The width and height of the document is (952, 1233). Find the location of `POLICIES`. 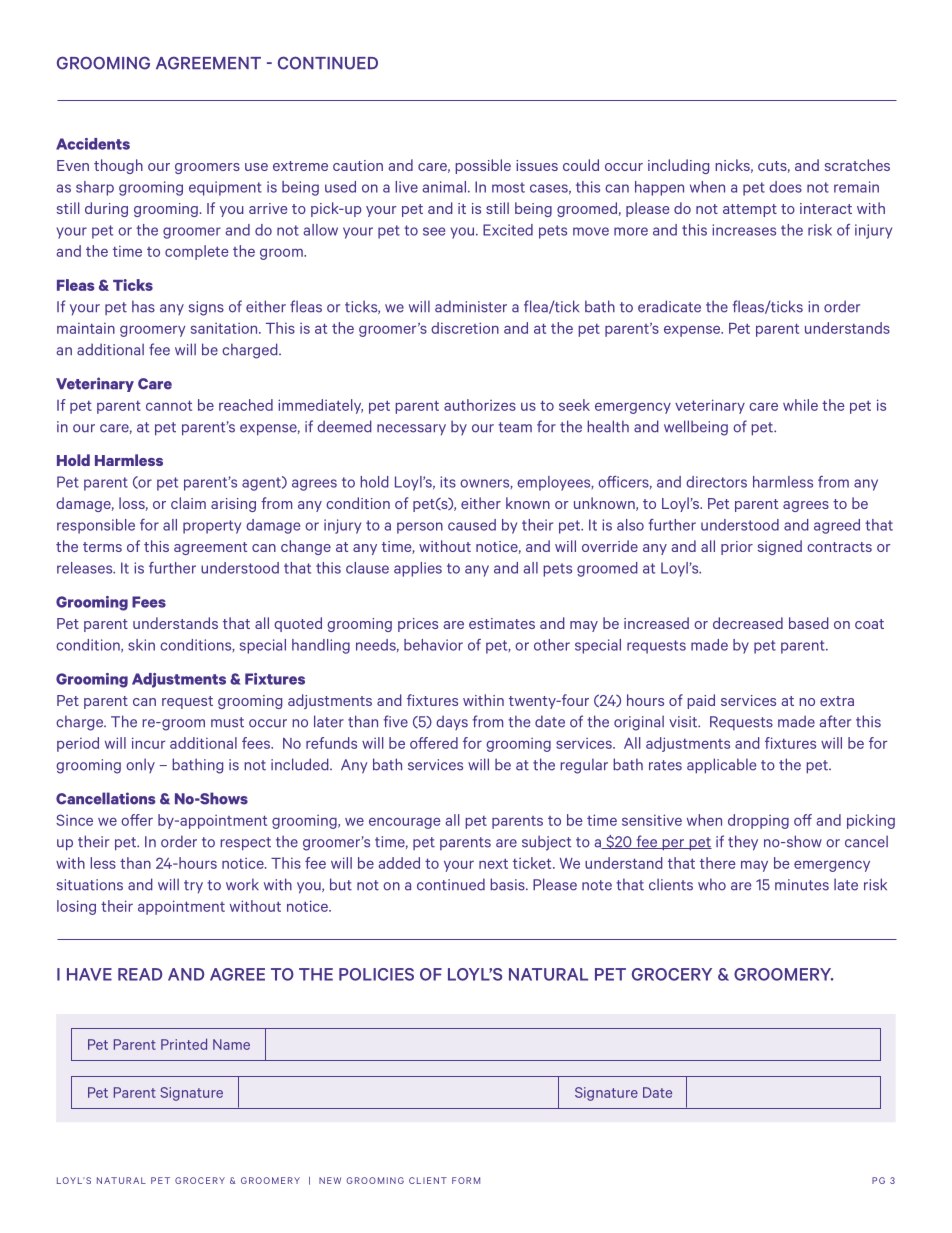

POLICIES is located at coordinates (376, 974).
